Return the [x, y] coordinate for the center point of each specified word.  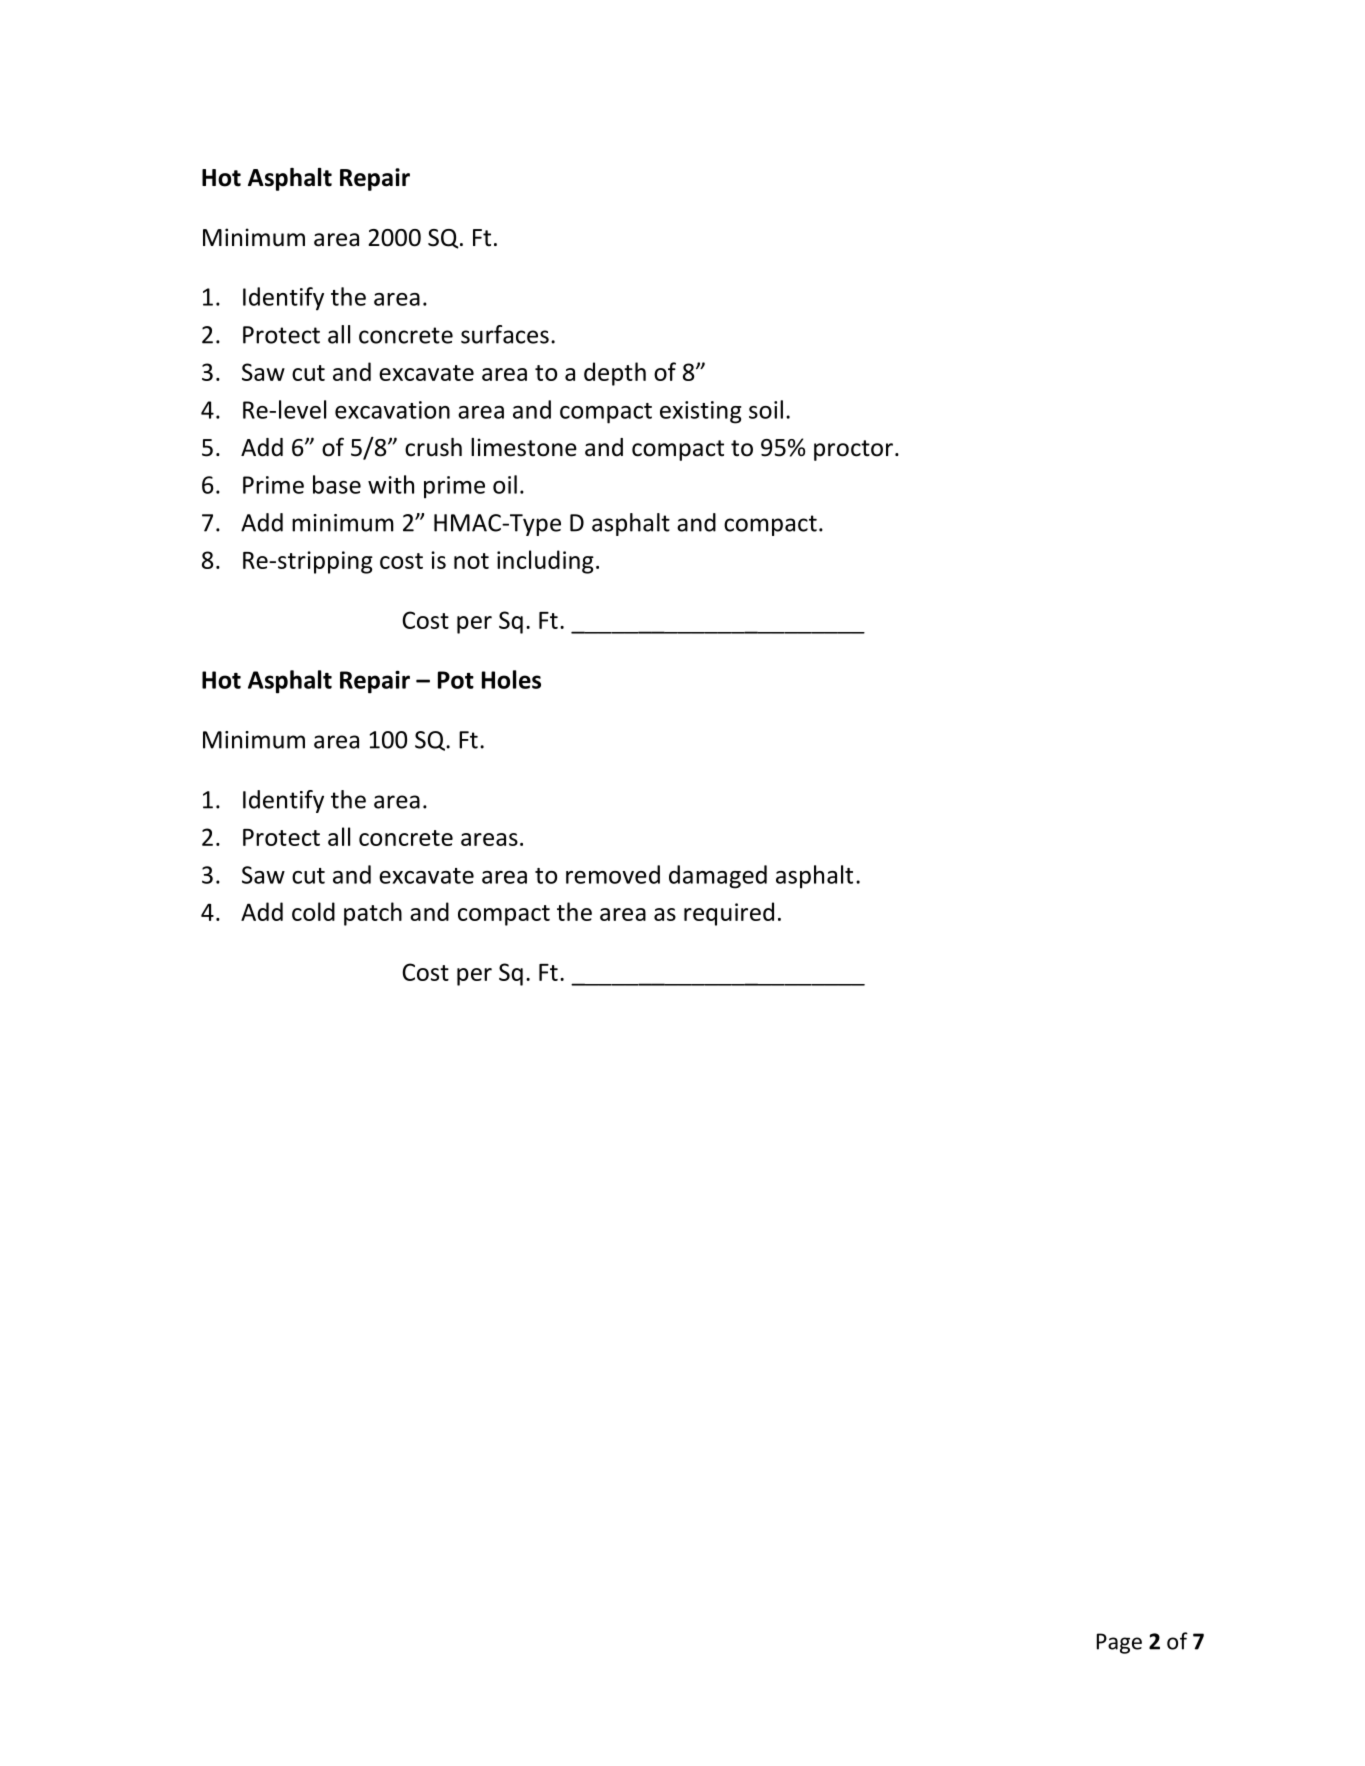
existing [701, 412]
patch [373, 914]
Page [1119, 1643]
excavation [392, 410]
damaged [718, 877]
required [729, 914]
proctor [853, 450]
